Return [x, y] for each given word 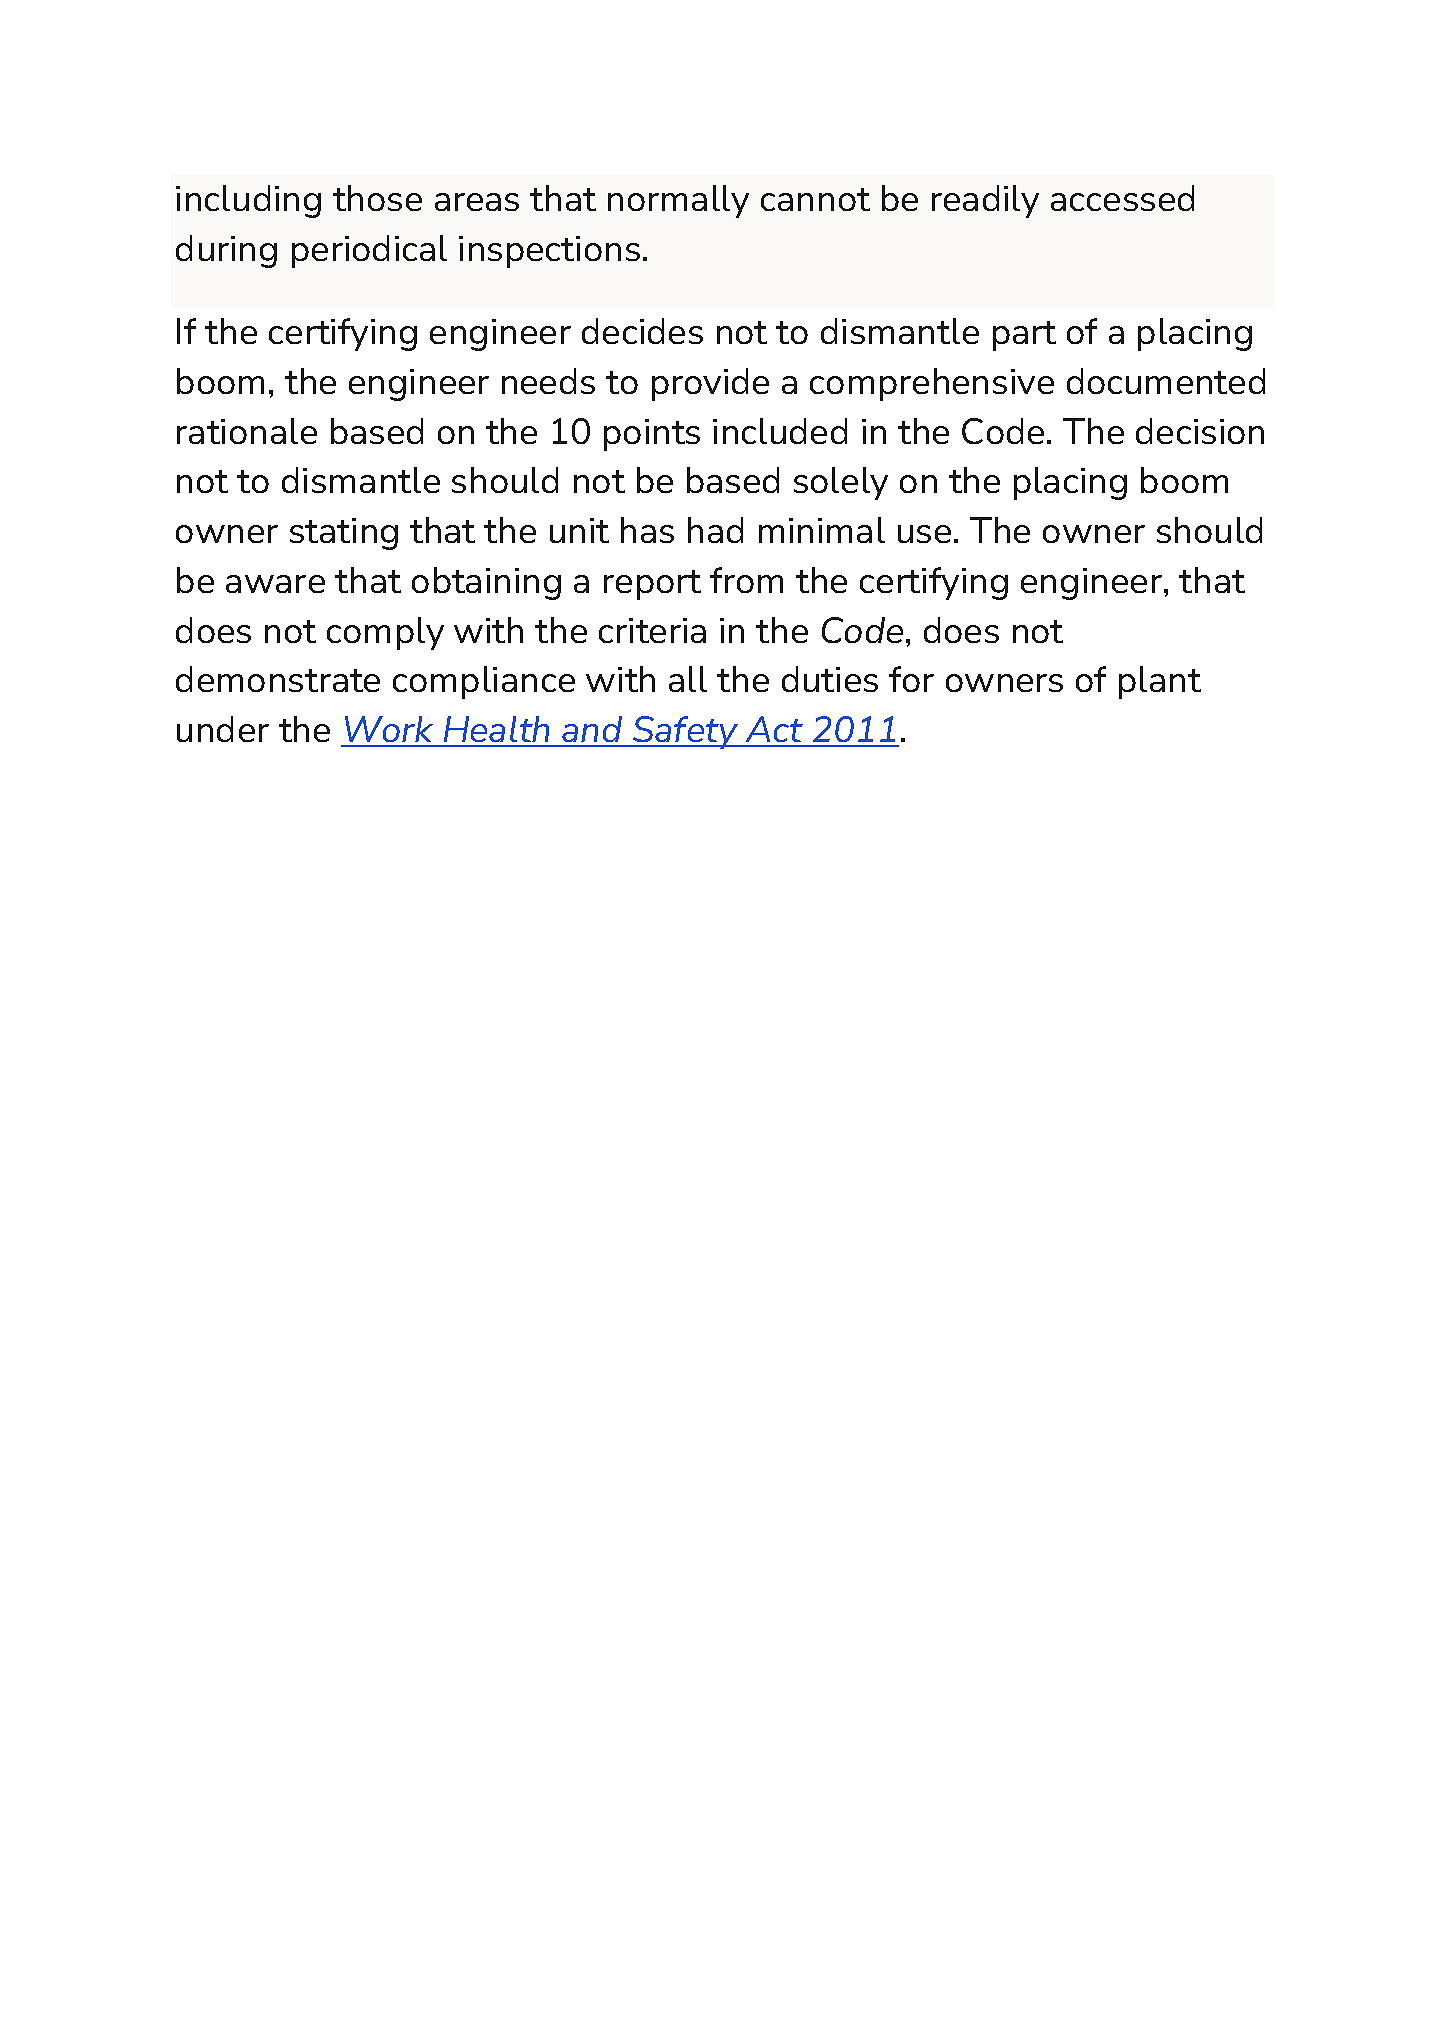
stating [344, 534]
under [223, 729]
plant [1160, 682]
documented [1166, 381]
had [715, 530]
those [377, 198]
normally [678, 201]
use [924, 534]
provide [710, 384]
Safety [686, 732]
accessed [1122, 198]
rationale [247, 431]
